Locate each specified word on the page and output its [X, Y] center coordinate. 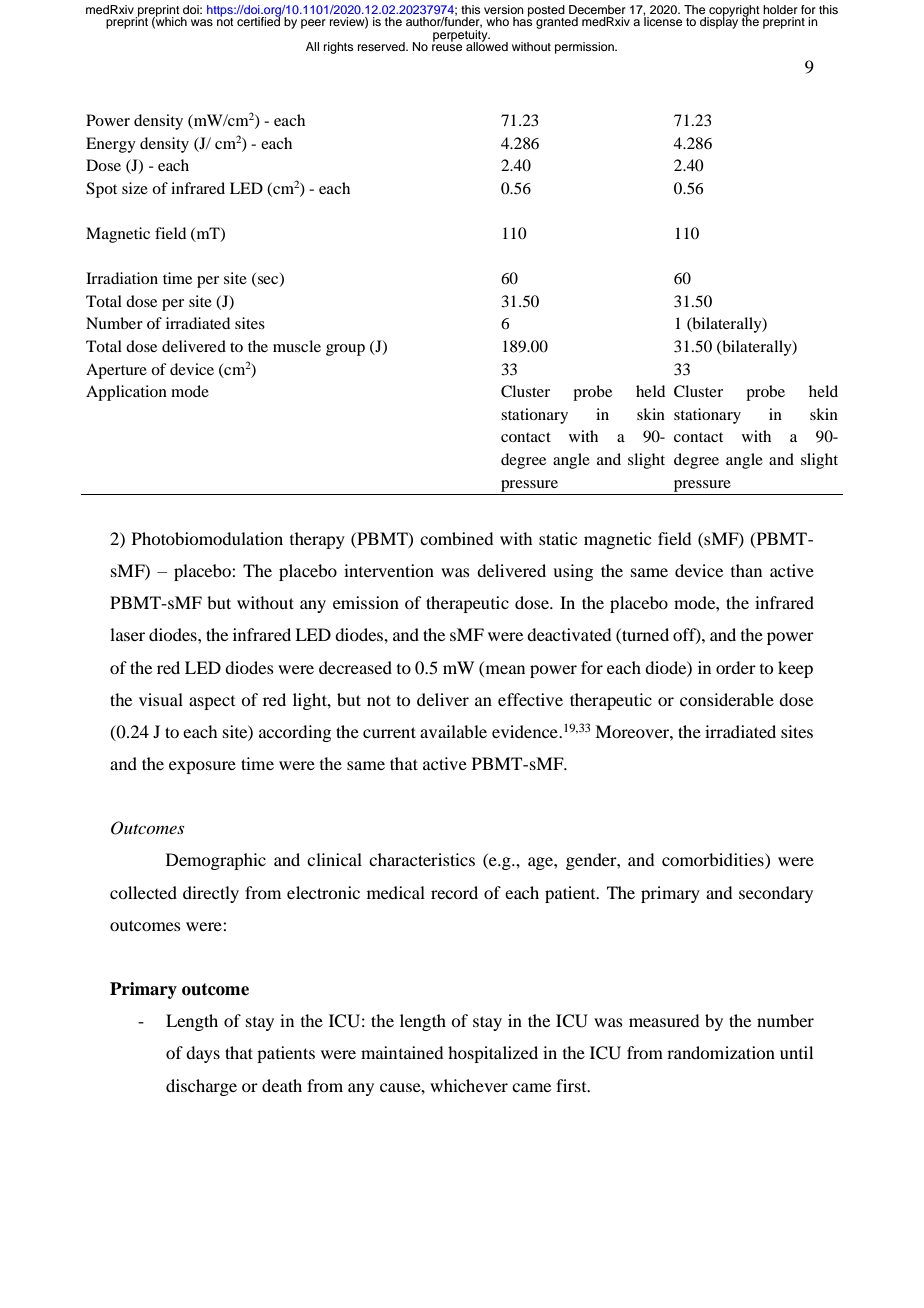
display [719, 22]
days [203, 1054]
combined [456, 538]
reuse [447, 47]
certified [259, 20]
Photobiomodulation [207, 538]
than [746, 570]
